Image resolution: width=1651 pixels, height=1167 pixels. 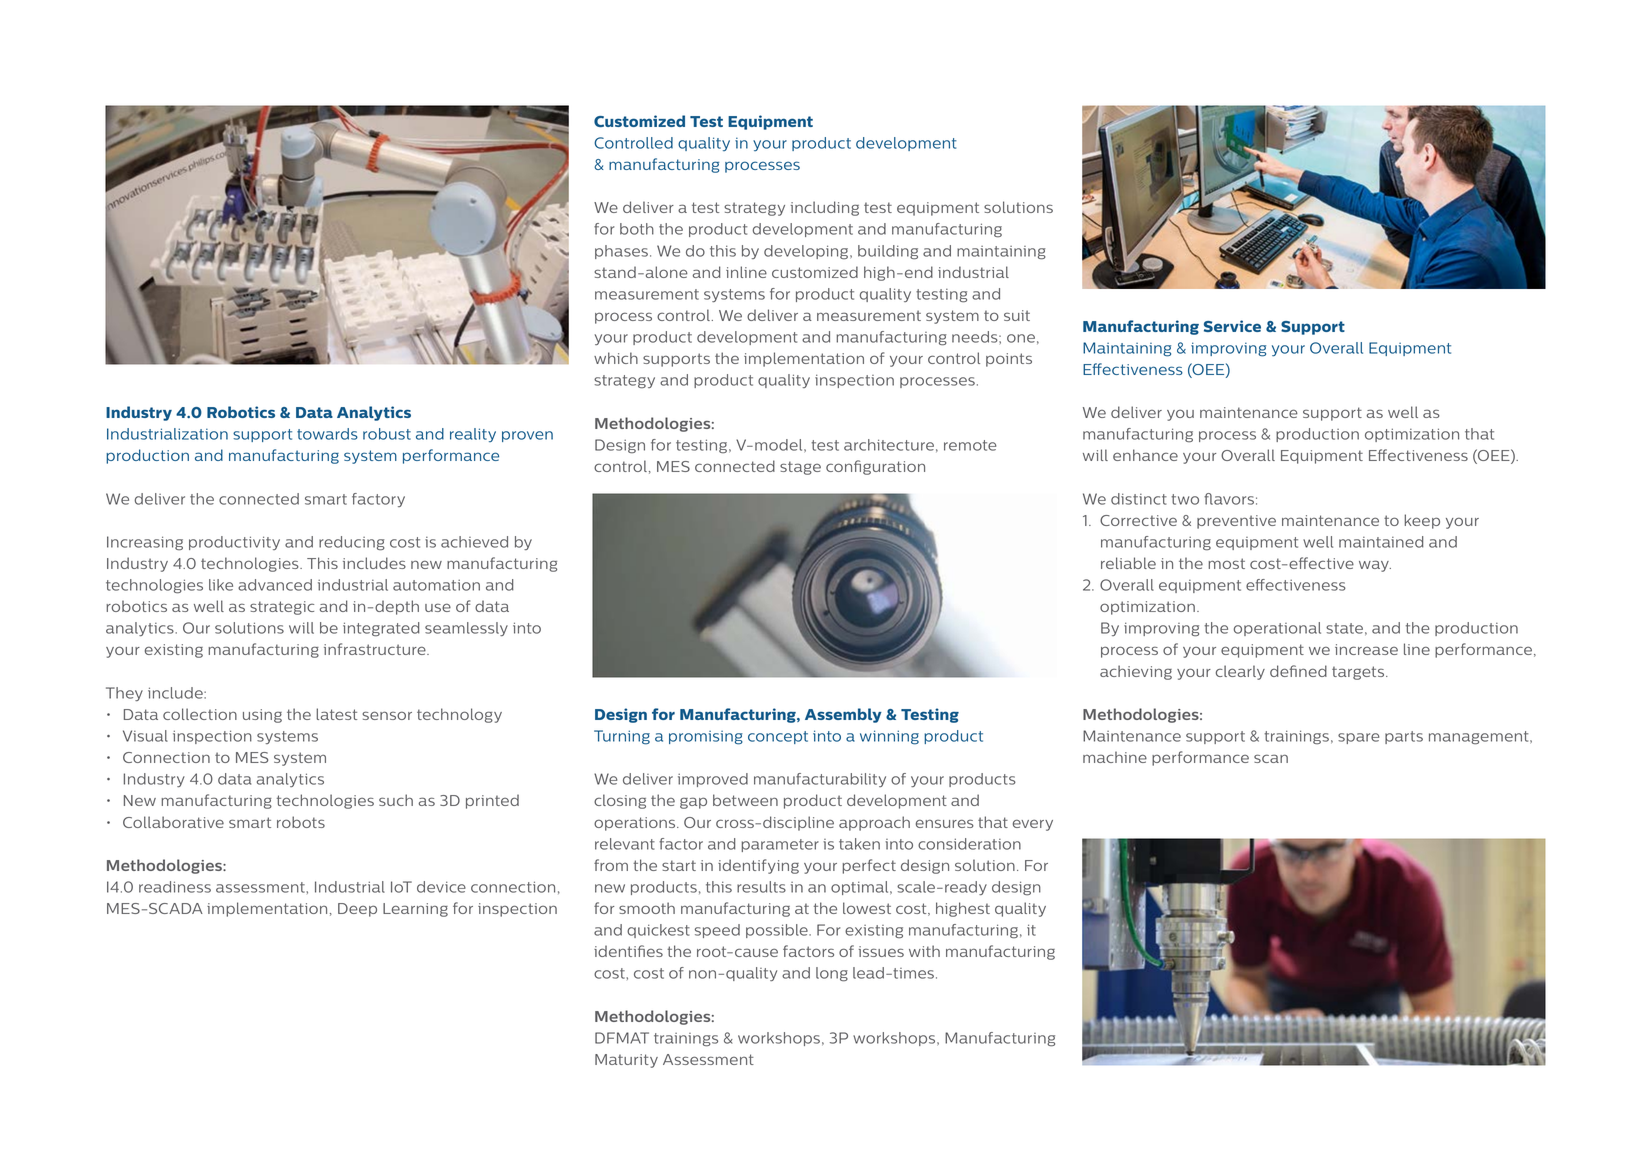 I want to click on preventive, so click(x=1236, y=522).
